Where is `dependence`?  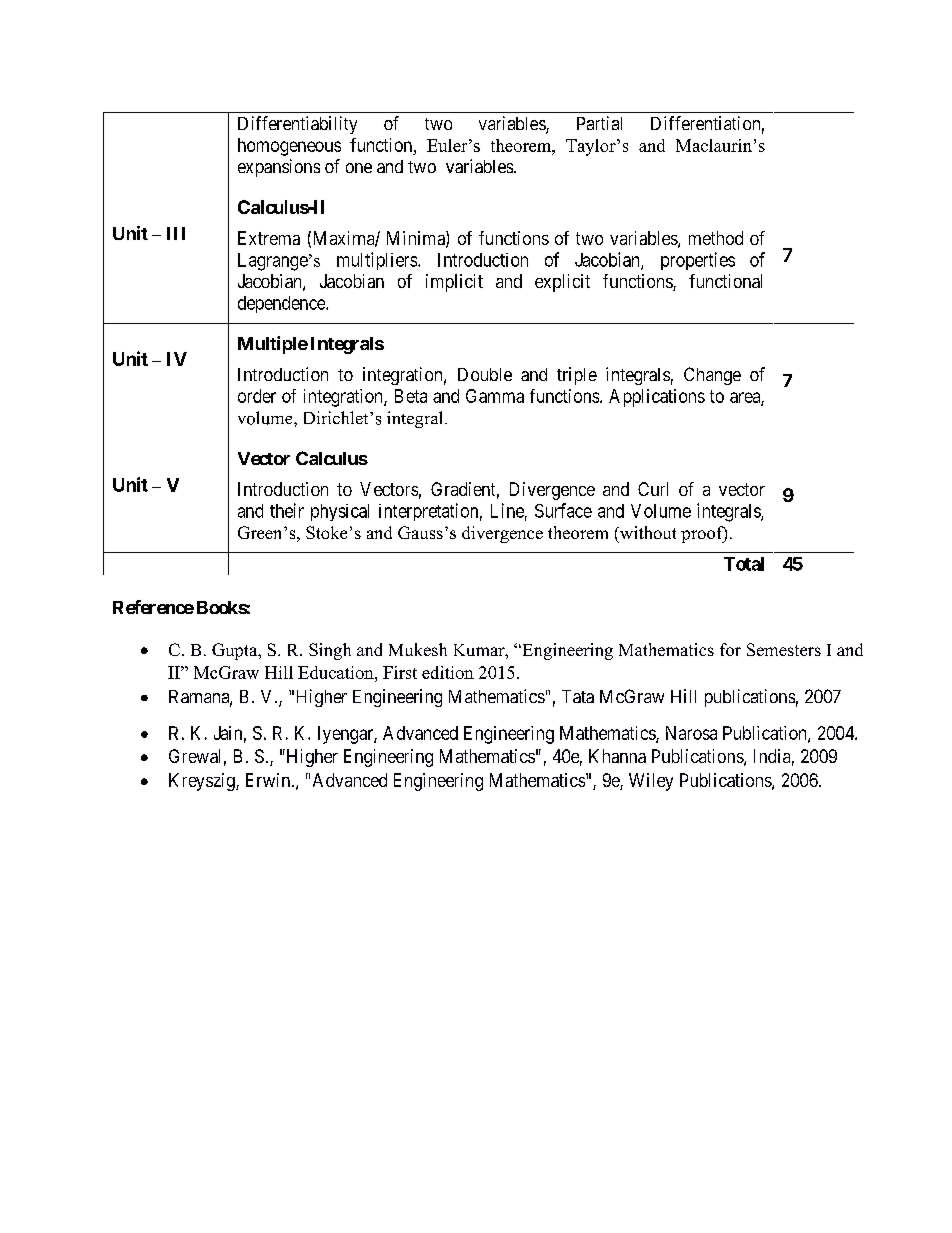 dependence is located at coordinates (282, 304).
